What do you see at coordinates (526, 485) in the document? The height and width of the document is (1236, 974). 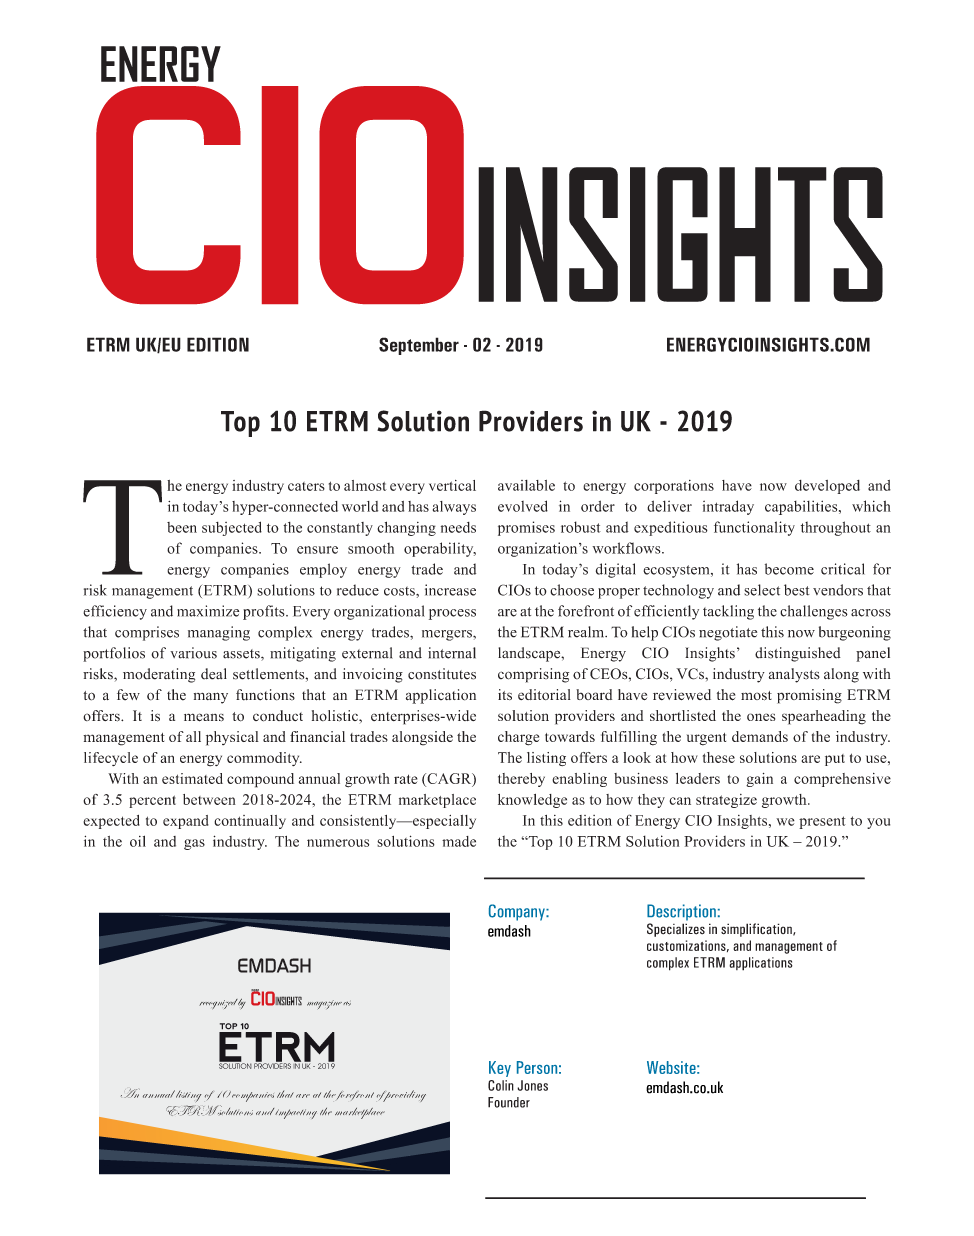 I see `available` at bounding box center [526, 485].
